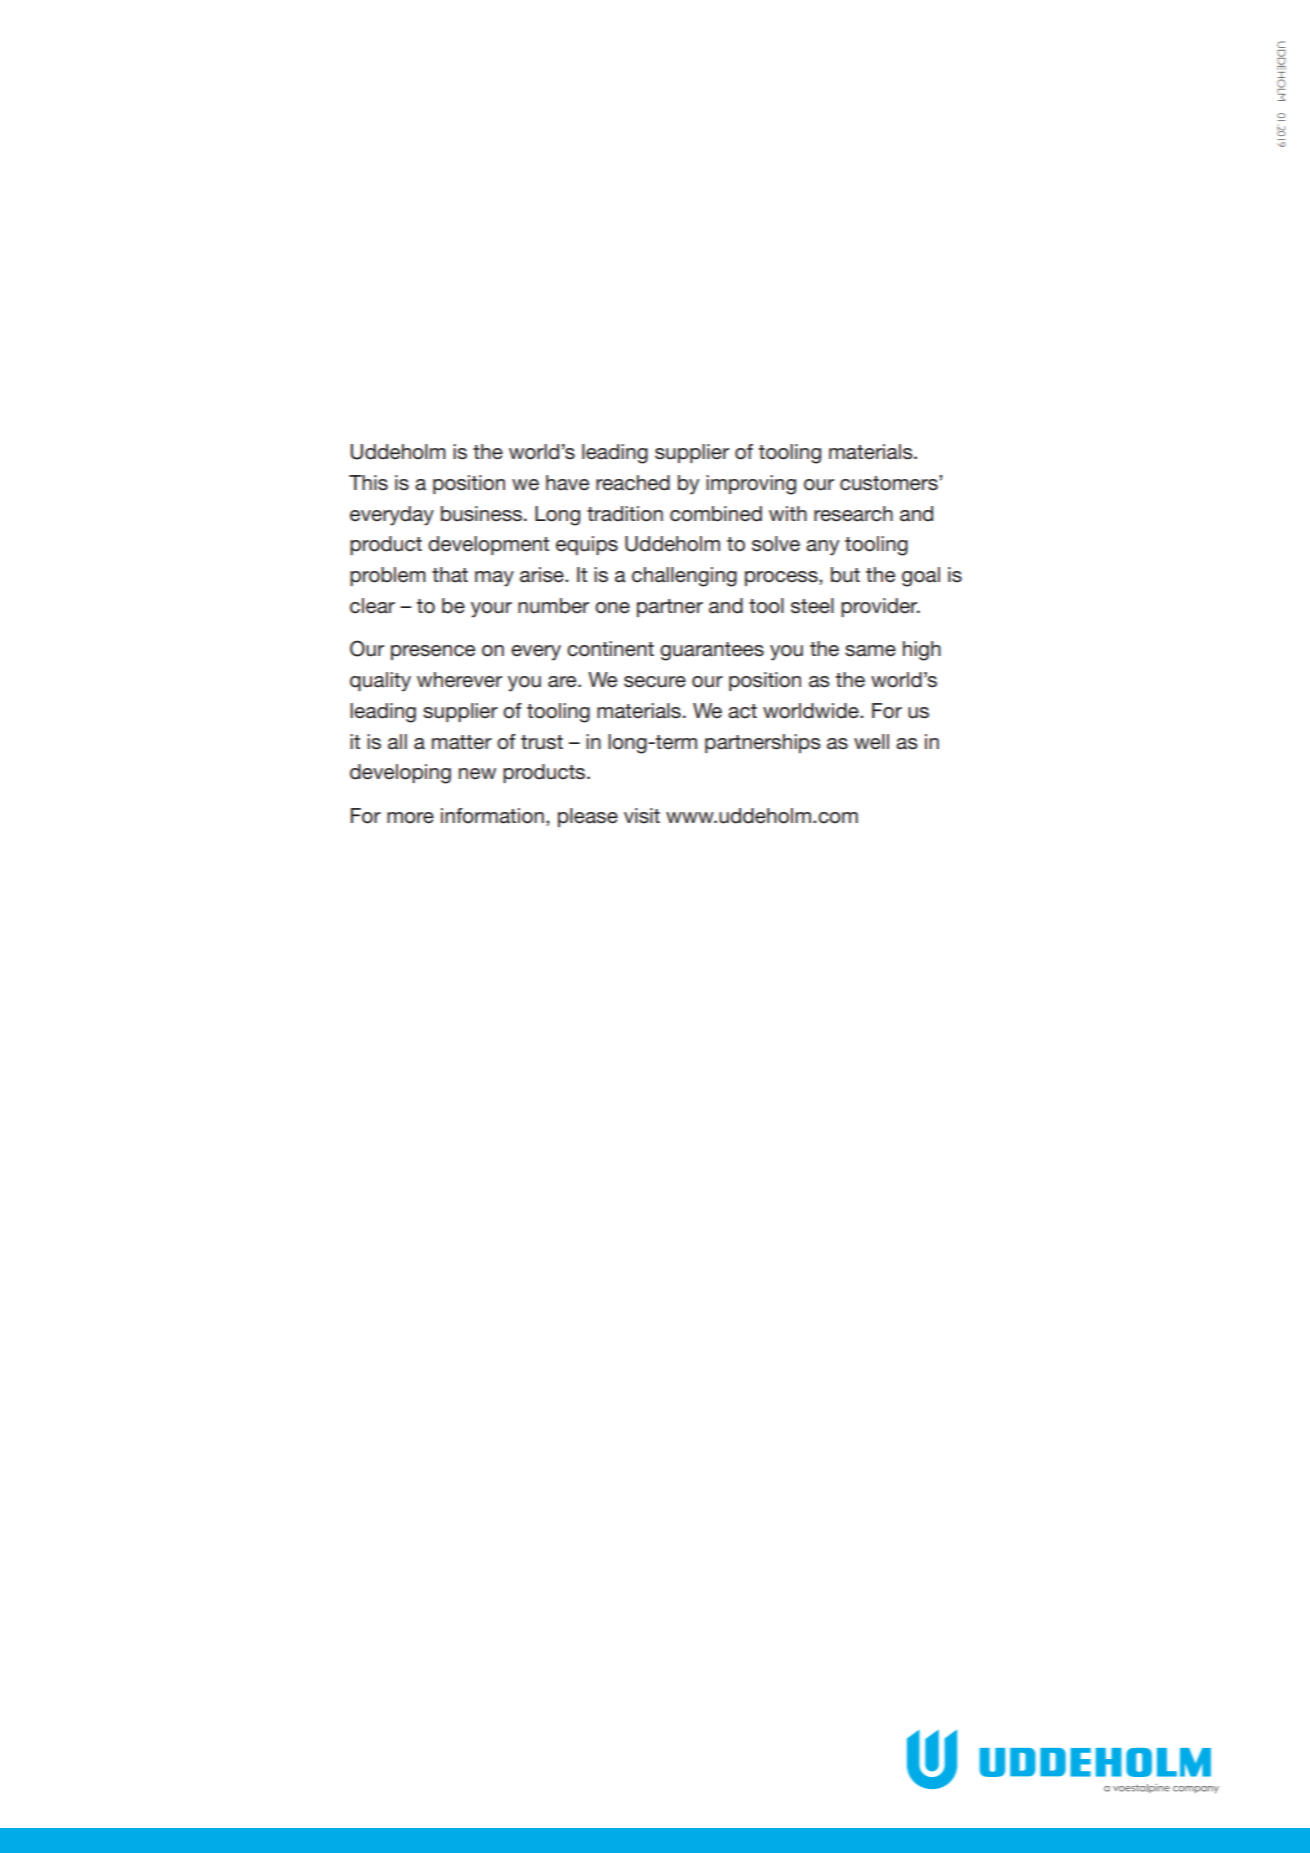 This page has width=1310, height=1853. What do you see at coordinates (870, 651) in the page?
I see `same` at bounding box center [870, 651].
